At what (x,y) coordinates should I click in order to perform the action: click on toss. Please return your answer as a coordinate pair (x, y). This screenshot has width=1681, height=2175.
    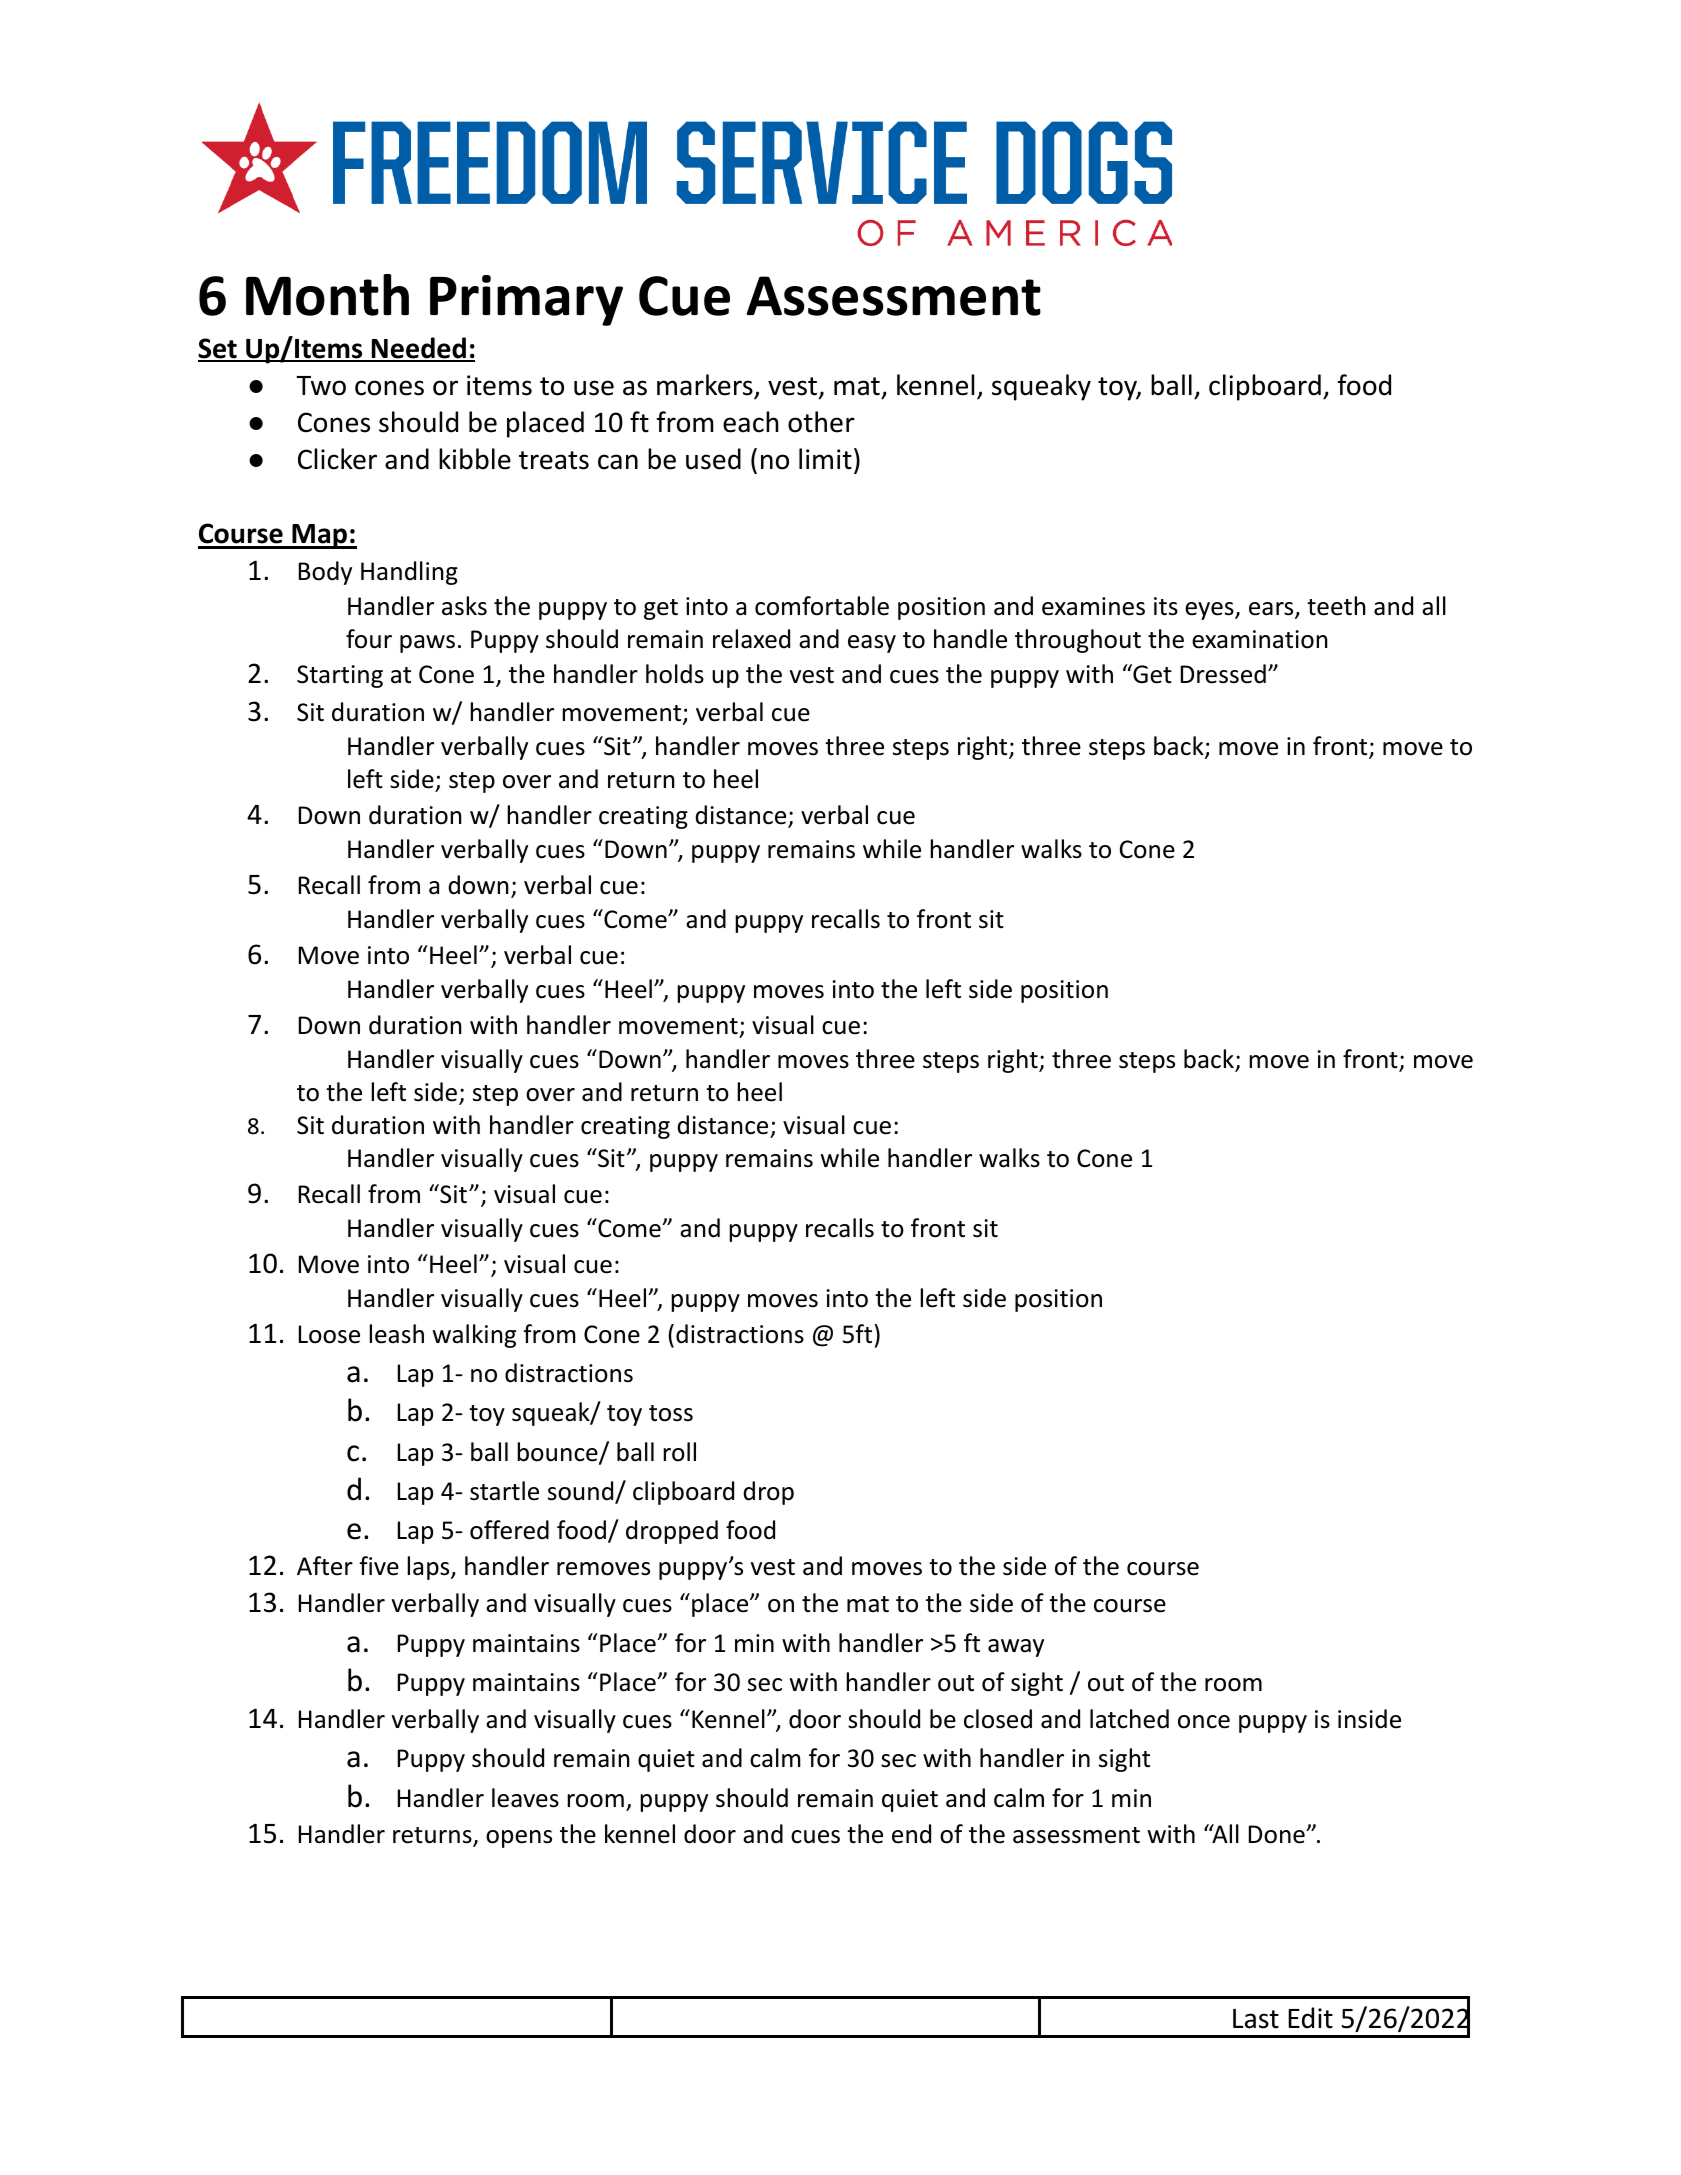
    Looking at the image, I should click on (671, 1413).
